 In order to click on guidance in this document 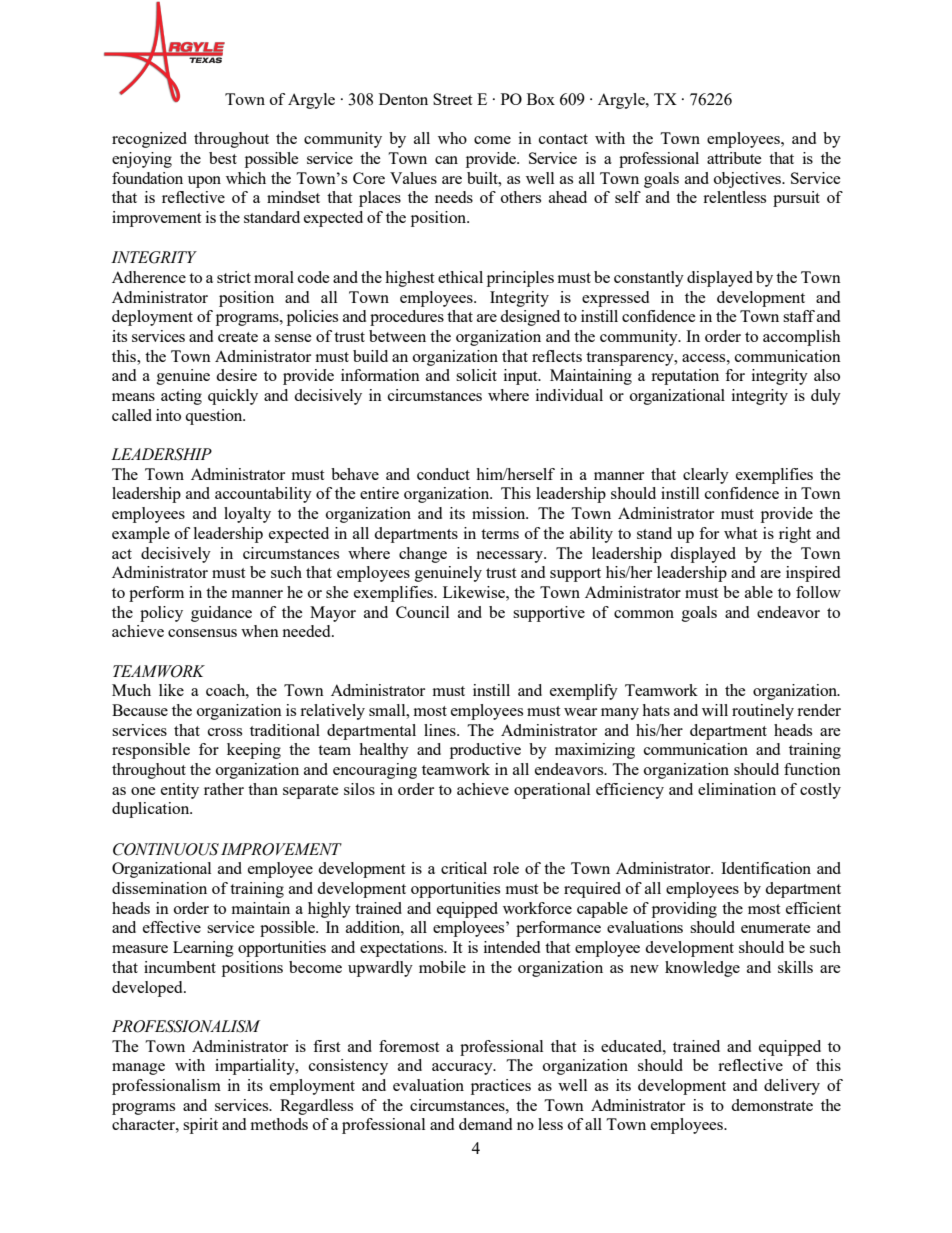, I will do `click(221, 614)`.
